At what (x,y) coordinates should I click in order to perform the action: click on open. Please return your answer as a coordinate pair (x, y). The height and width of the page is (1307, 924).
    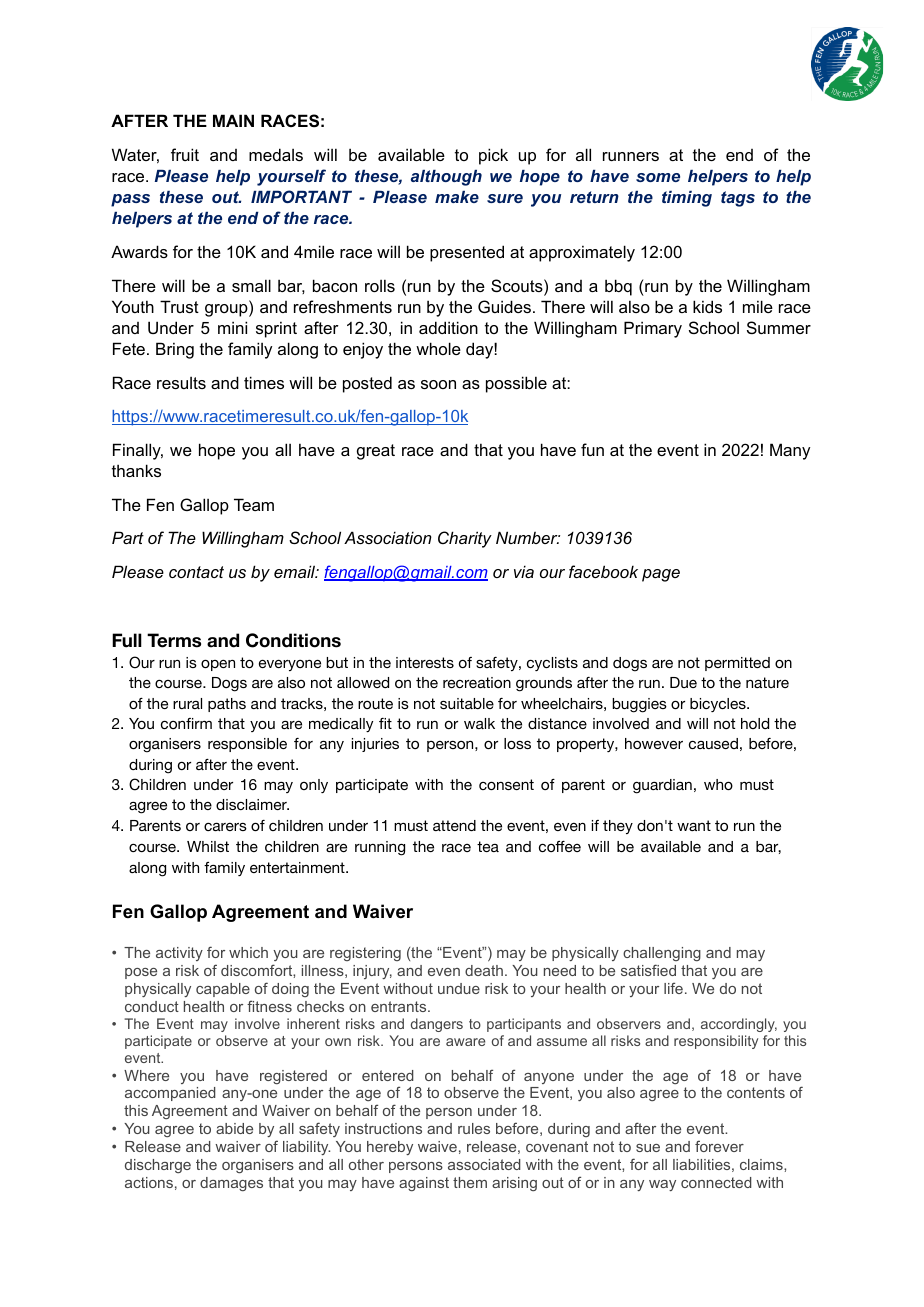
    Looking at the image, I should click on (218, 665).
